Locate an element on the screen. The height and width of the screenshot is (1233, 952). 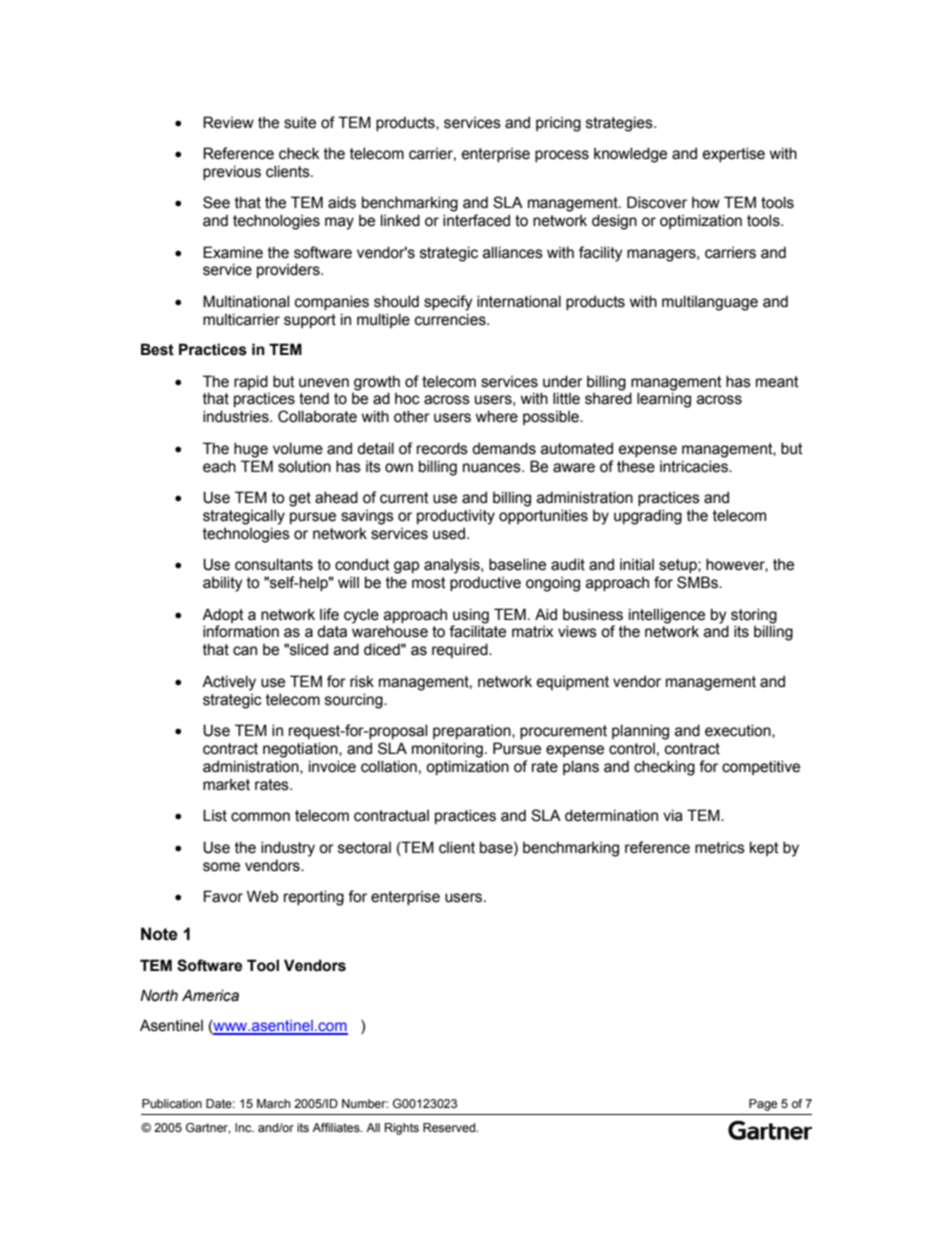
expertise is located at coordinates (734, 154).
